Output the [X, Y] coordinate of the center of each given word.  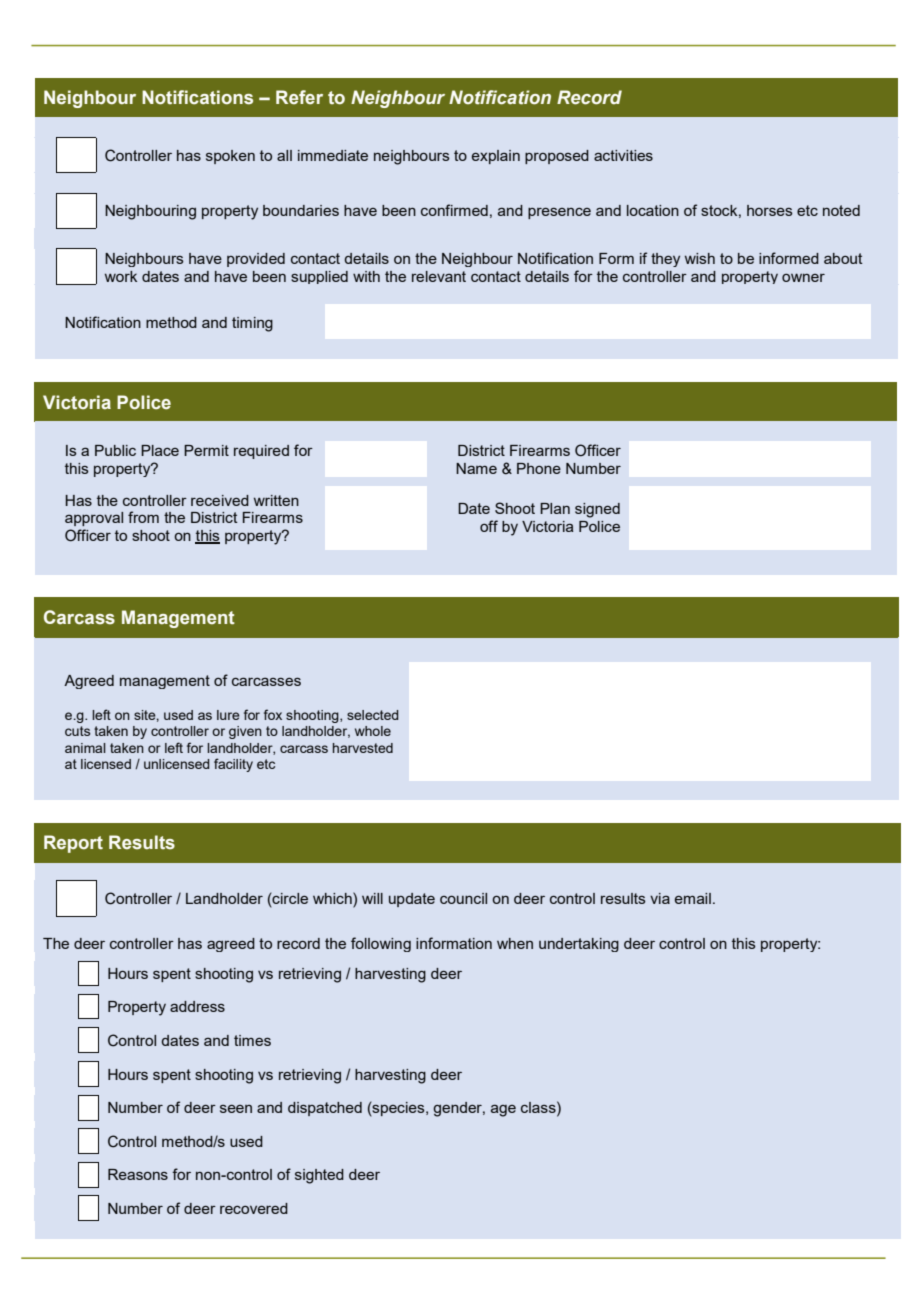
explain [496, 157]
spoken [230, 157]
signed [597, 510]
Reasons [138, 1174]
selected [373, 715]
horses [770, 210]
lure [228, 715]
